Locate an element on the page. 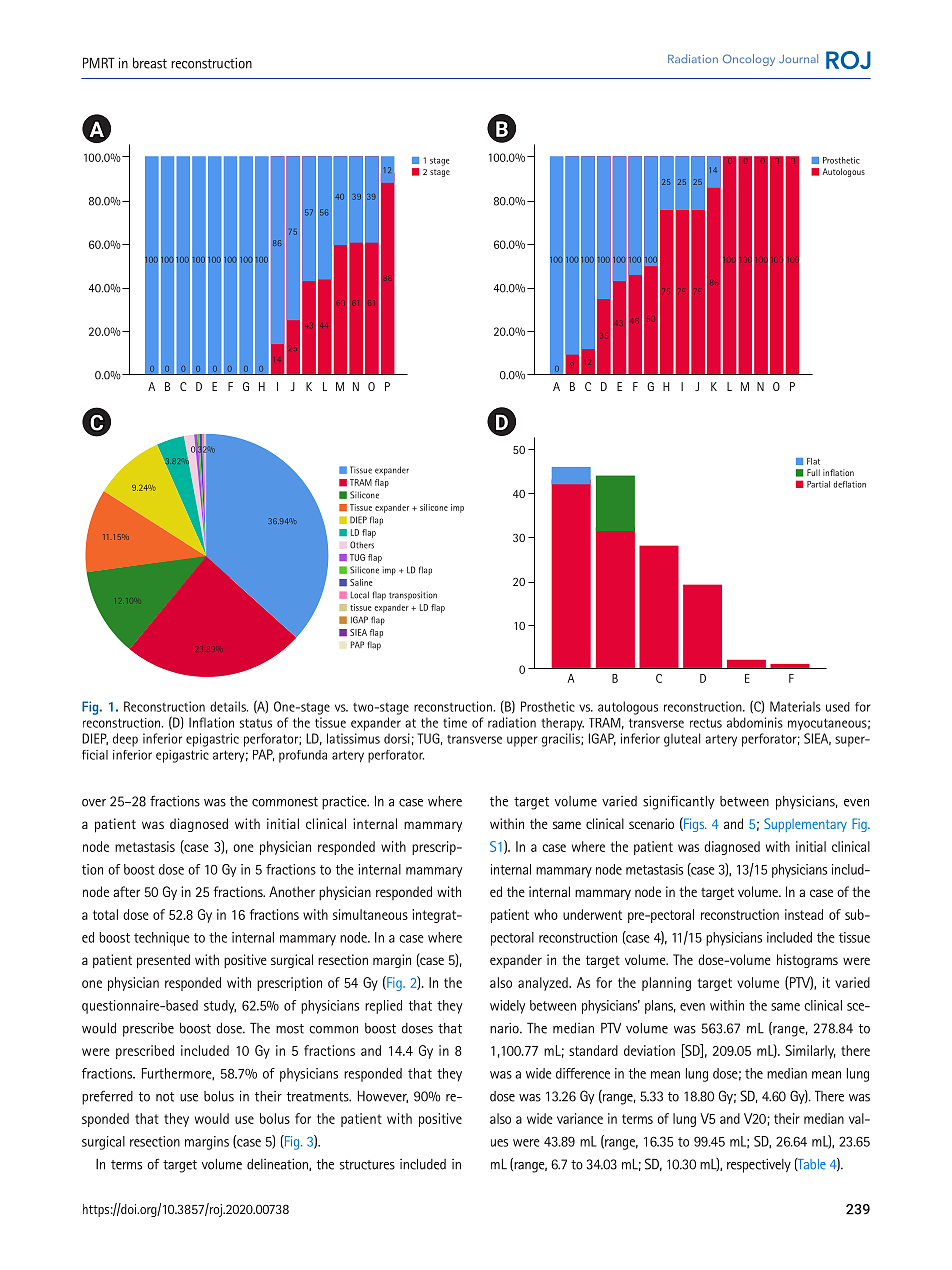  preferred is located at coordinates (107, 1097).
